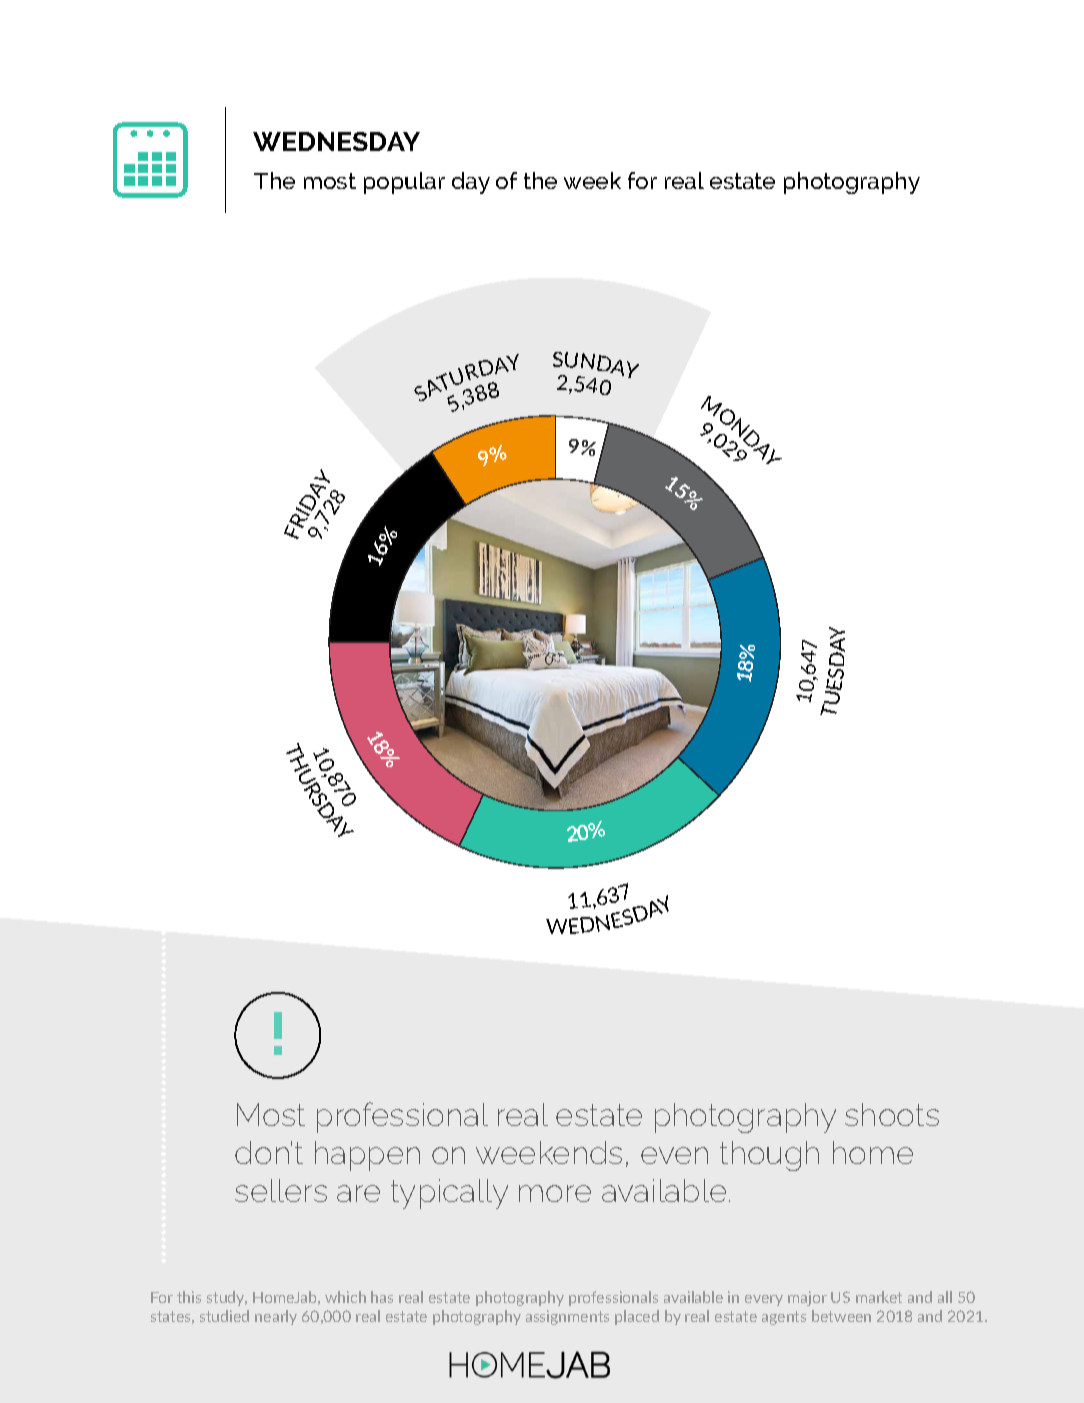  Describe the element at coordinates (567, 1317) in the screenshot. I see `assignments` at that location.
